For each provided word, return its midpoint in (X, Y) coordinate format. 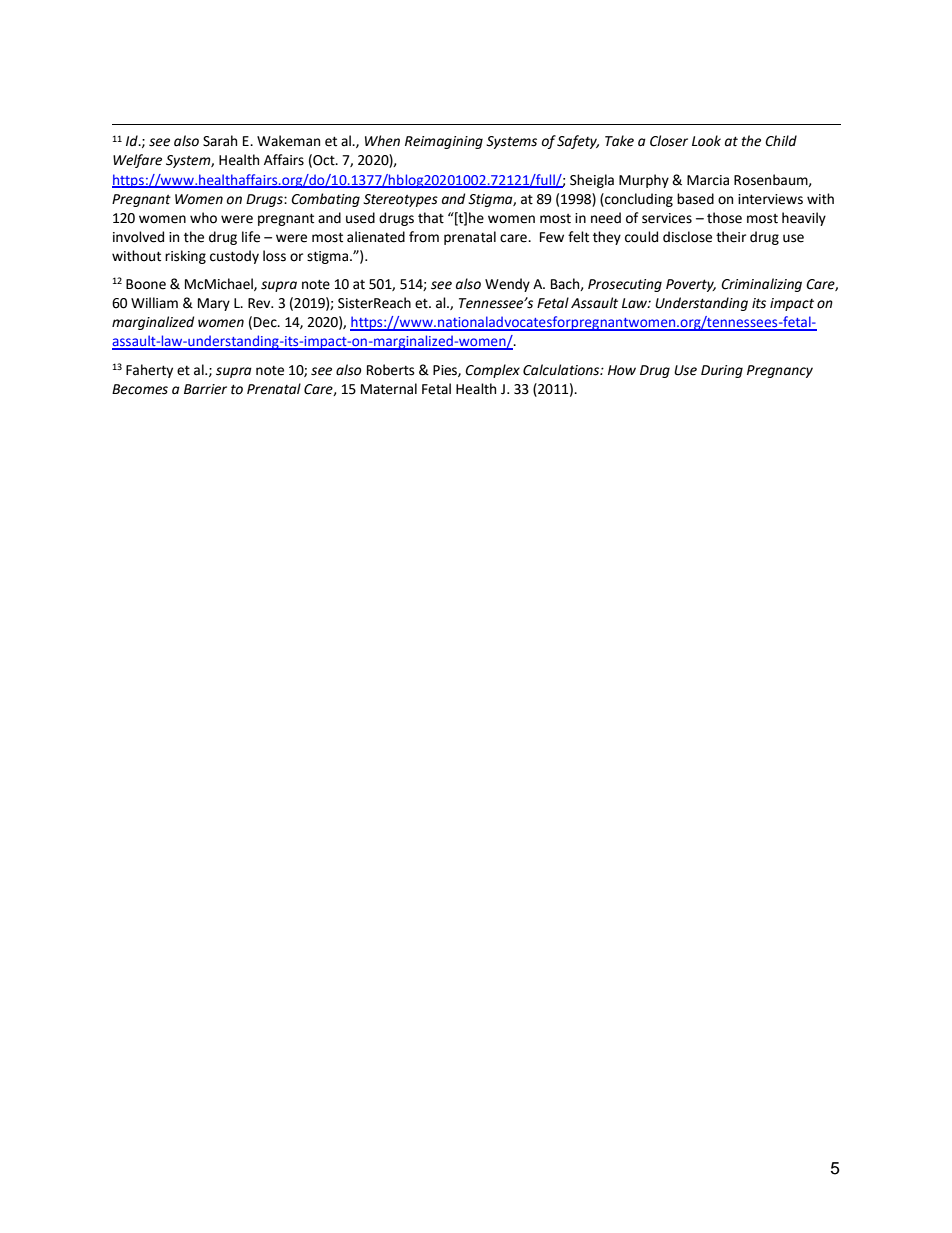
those (724, 218)
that (431, 218)
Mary (214, 304)
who (203, 218)
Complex (492, 371)
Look (706, 141)
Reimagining (444, 142)
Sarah (220, 141)
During (722, 371)
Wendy (507, 285)
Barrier (205, 389)
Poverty (691, 285)
